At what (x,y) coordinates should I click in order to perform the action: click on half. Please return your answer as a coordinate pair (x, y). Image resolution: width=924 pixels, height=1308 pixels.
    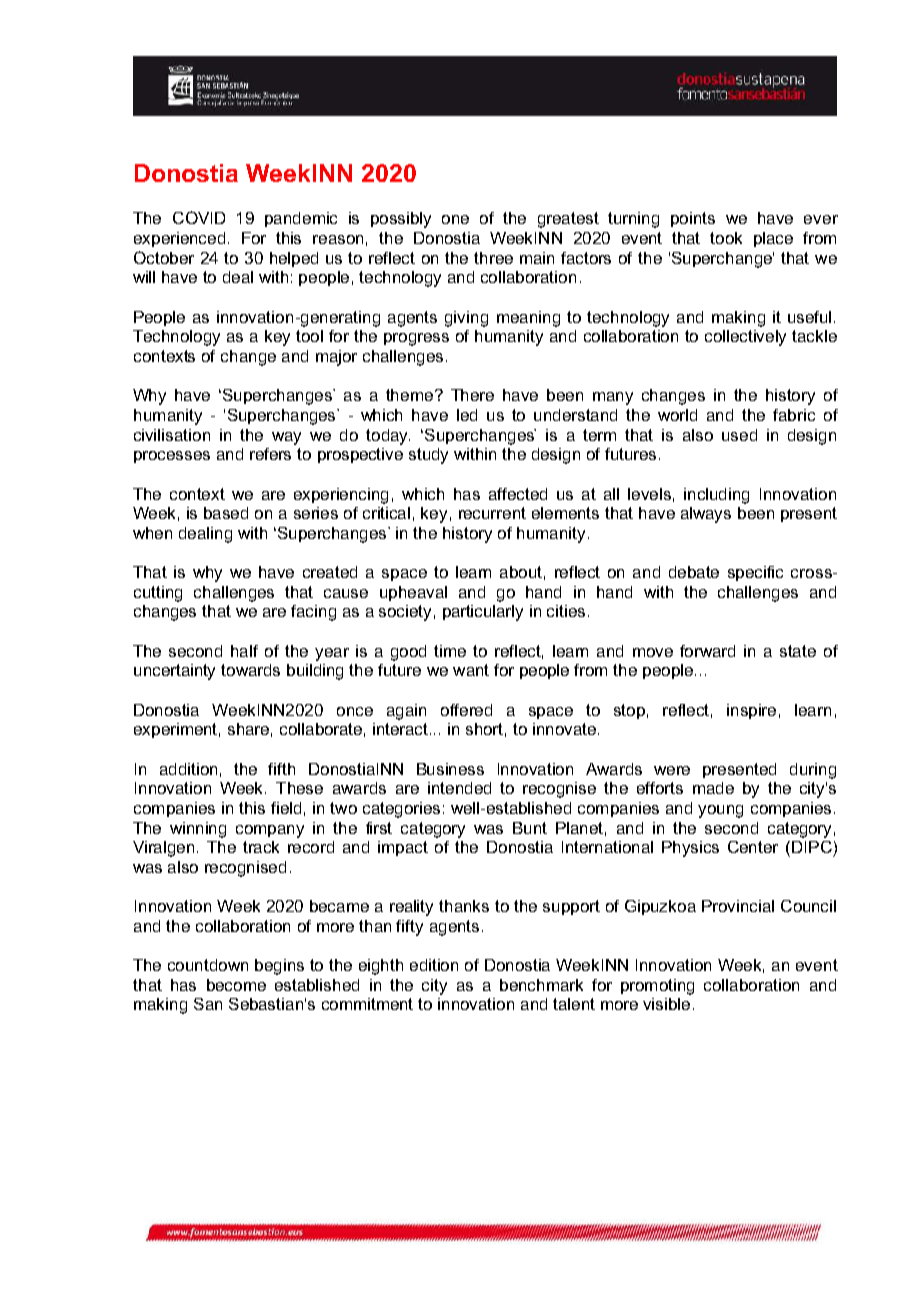
    Looking at the image, I should click on (244, 651).
